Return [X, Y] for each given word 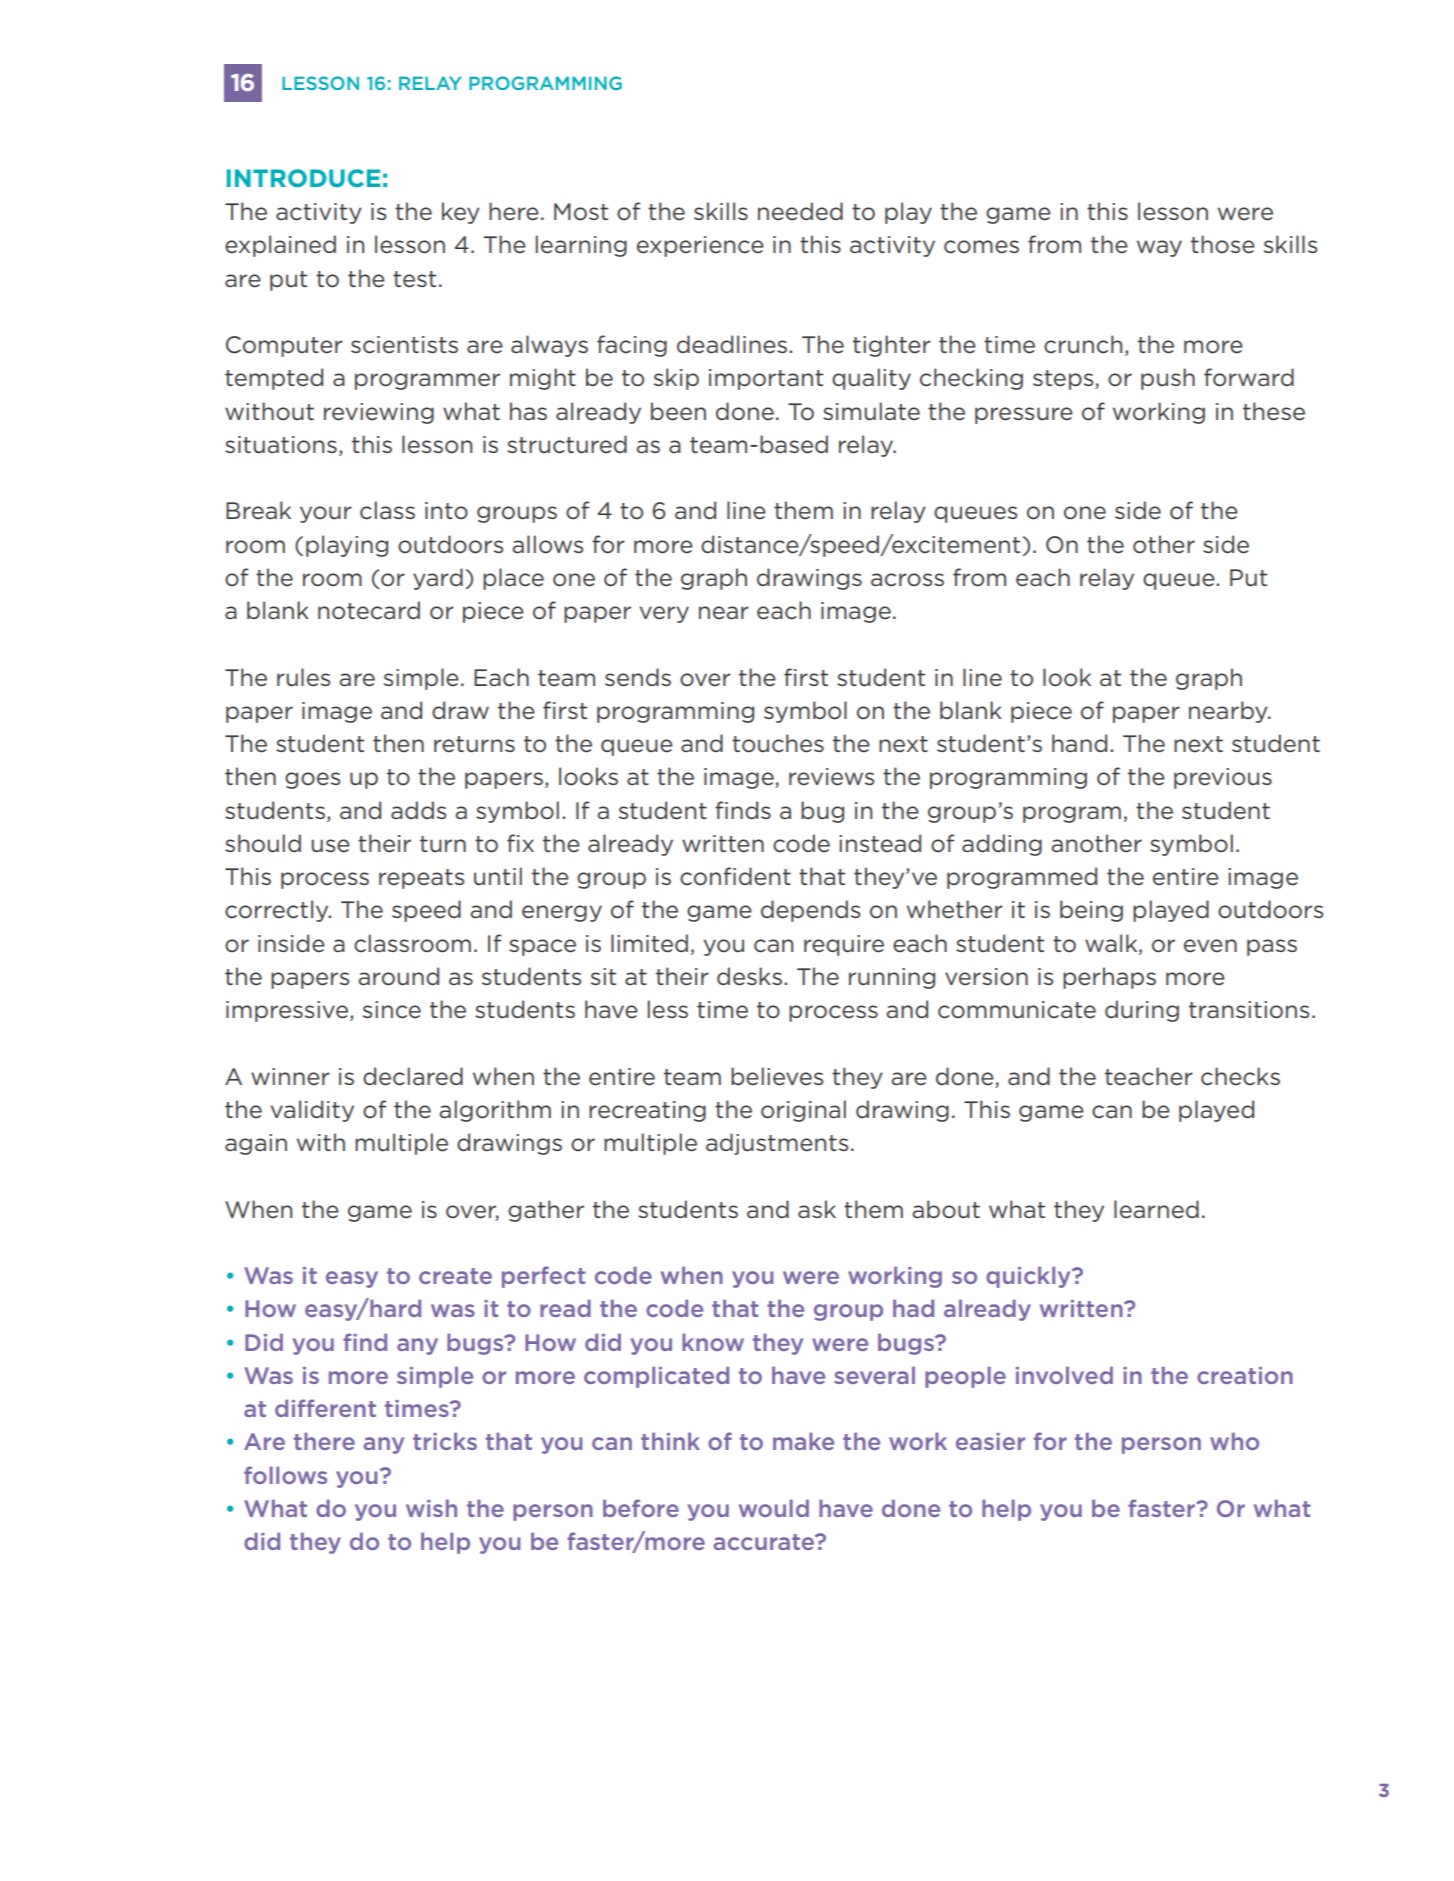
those [1223, 244]
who [1234, 1441]
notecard [369, 610]
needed [800, 211]
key [461, 213]
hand [1079, 743]
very [664, 614]
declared [413, 1076]
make [803, 1441]
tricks [445, 1441]
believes [777, 1076]
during [1142, 1011]
